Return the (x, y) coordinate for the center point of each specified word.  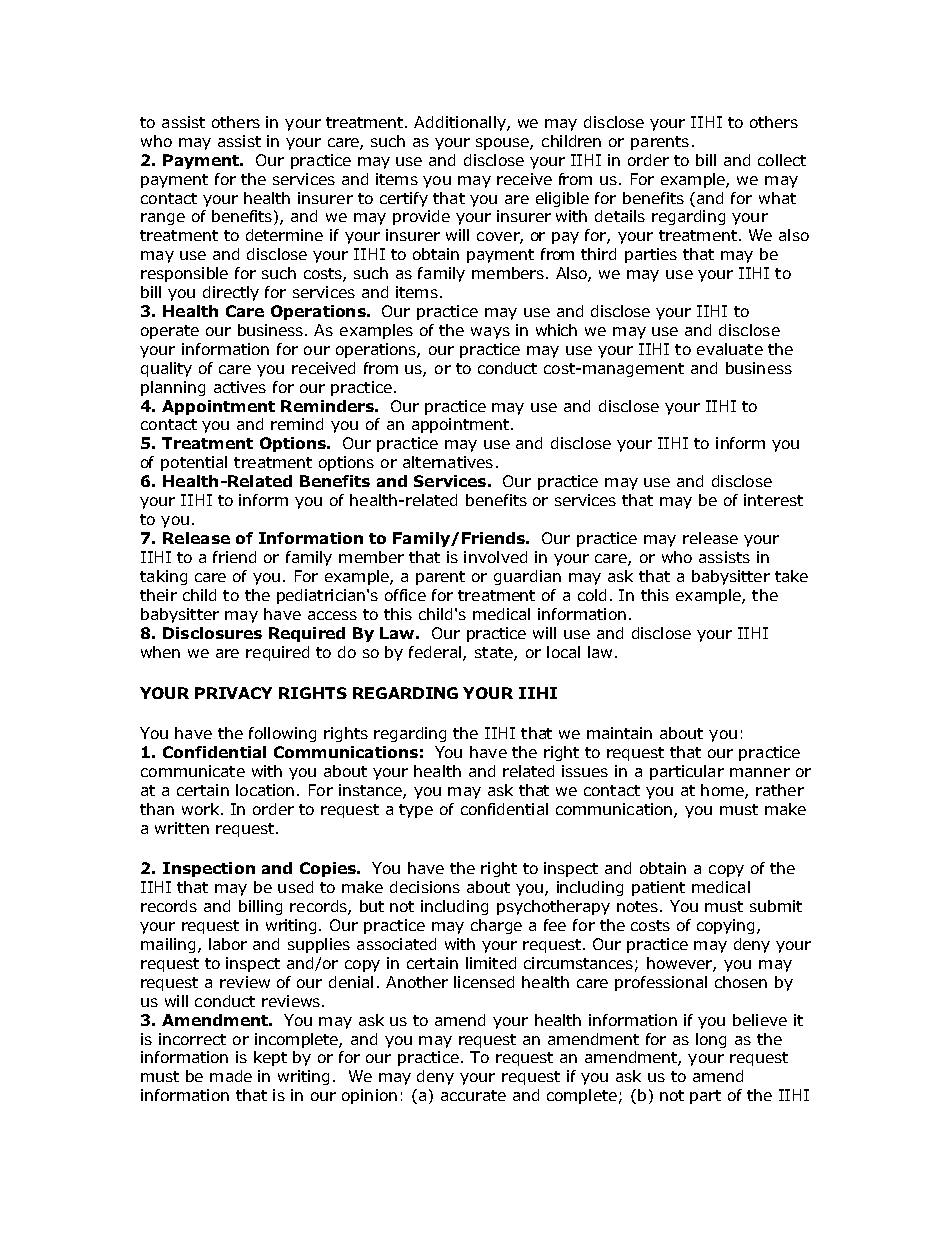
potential (194, 463)
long (711, 1040)
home (723, 791)
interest (773, 500)
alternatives (448, 462)
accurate (473, 1095)
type (416, 811)
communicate (193, 771)
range (163, 219)
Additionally (461, 123)
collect (782, 160)
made (231, 1076)
